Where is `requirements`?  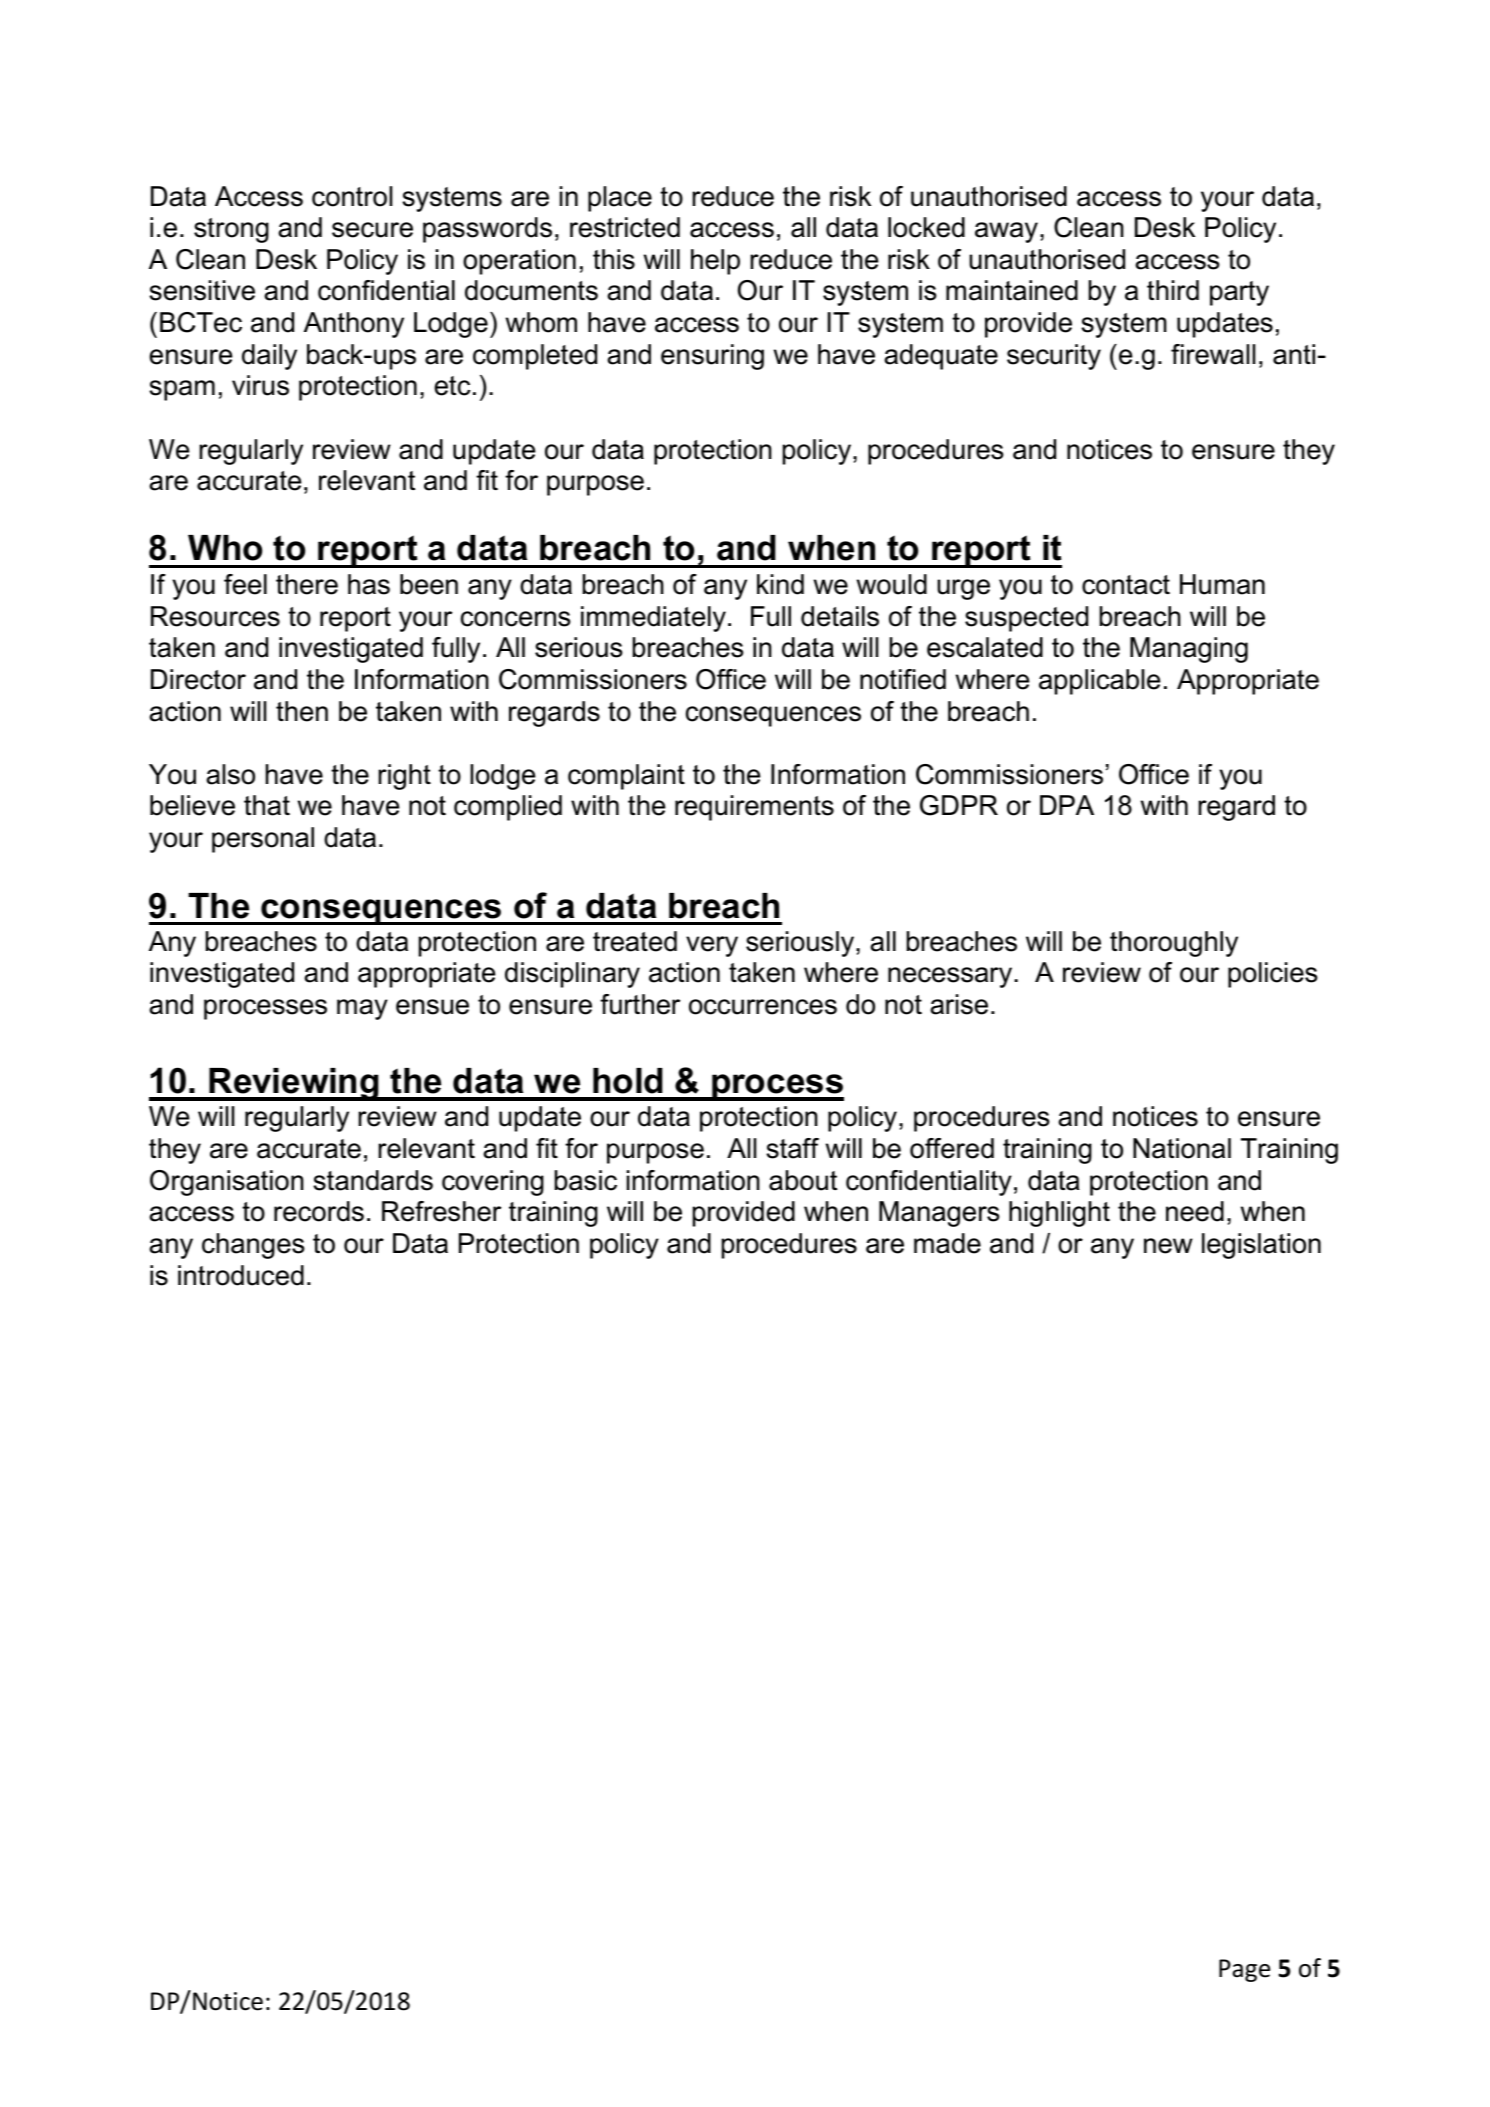 requirements is located at coordinates (754, 808).
